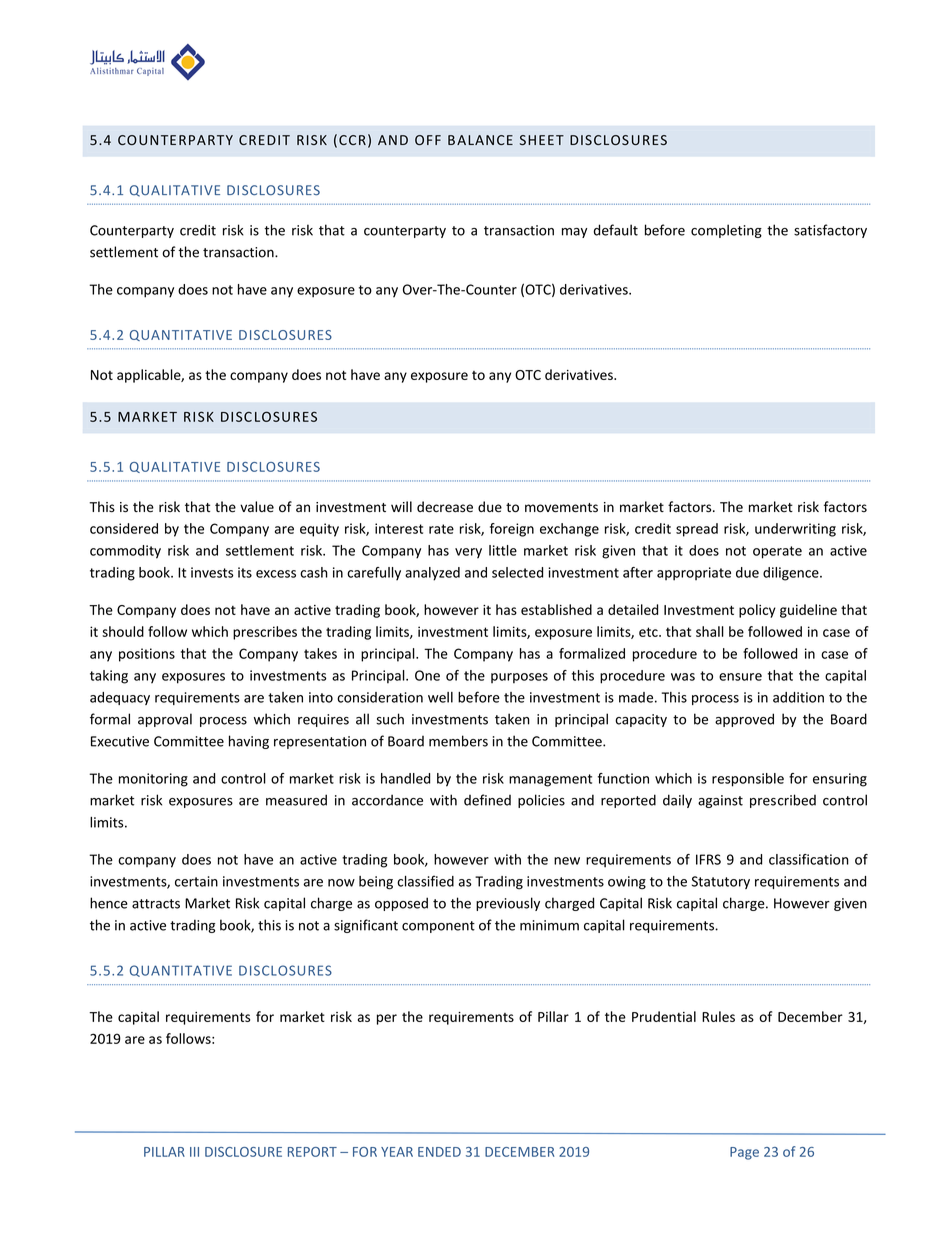 The image size is (952, 1233). Describe the element at coordinates (726, 231) in the document. I see `completing` at that location.
